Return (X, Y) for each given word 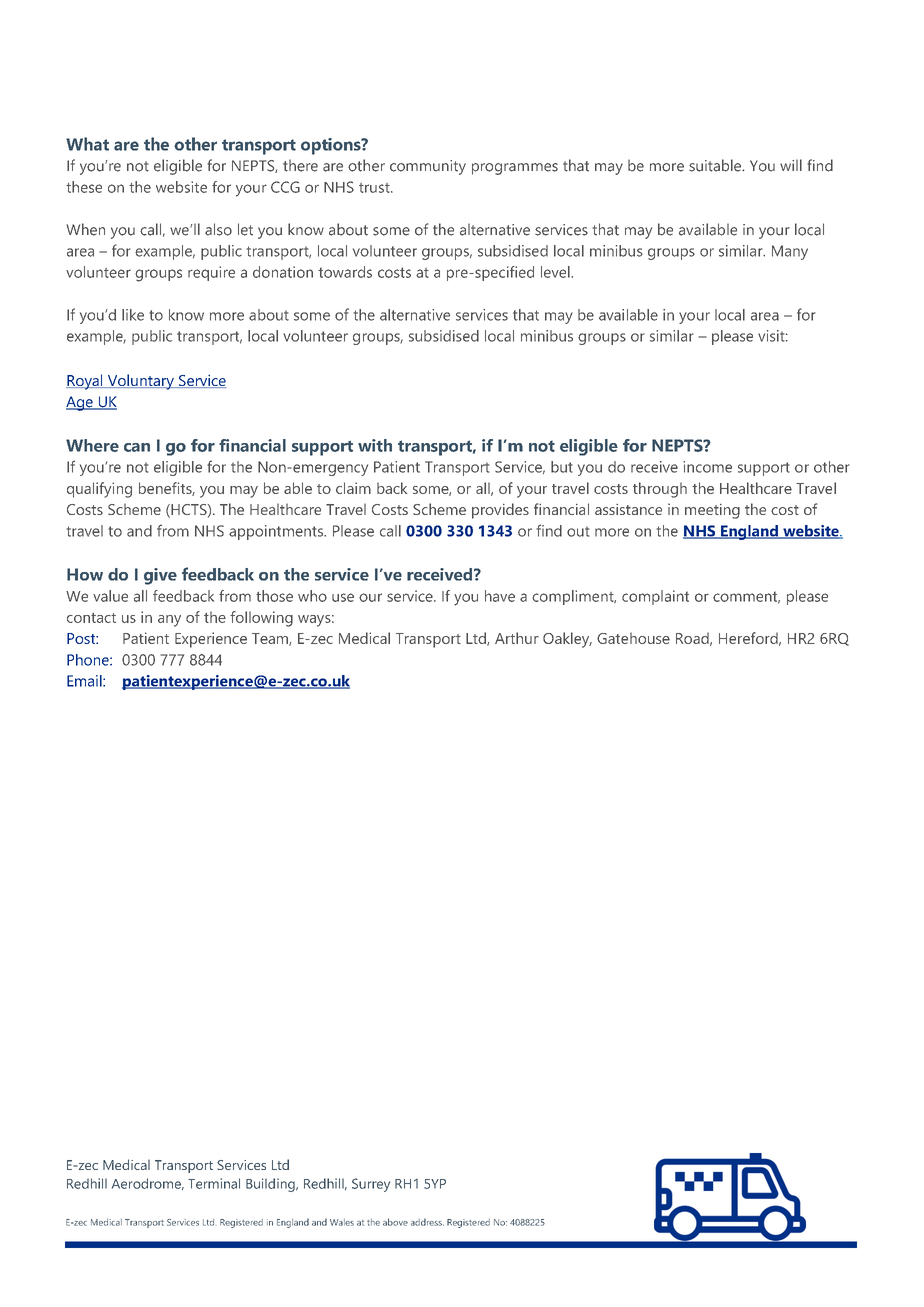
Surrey (371, 1185)
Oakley (567, 640)
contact (91, 618)
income (707, 467)
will (791, 165)
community (428, 167)
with (375, 445)
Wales (342, 1222)
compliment (574, 597)
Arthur (517, 638)
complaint (655, 597)
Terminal (214, 1183)
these (84, 187)
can (137, 447)
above (395, 1222)
